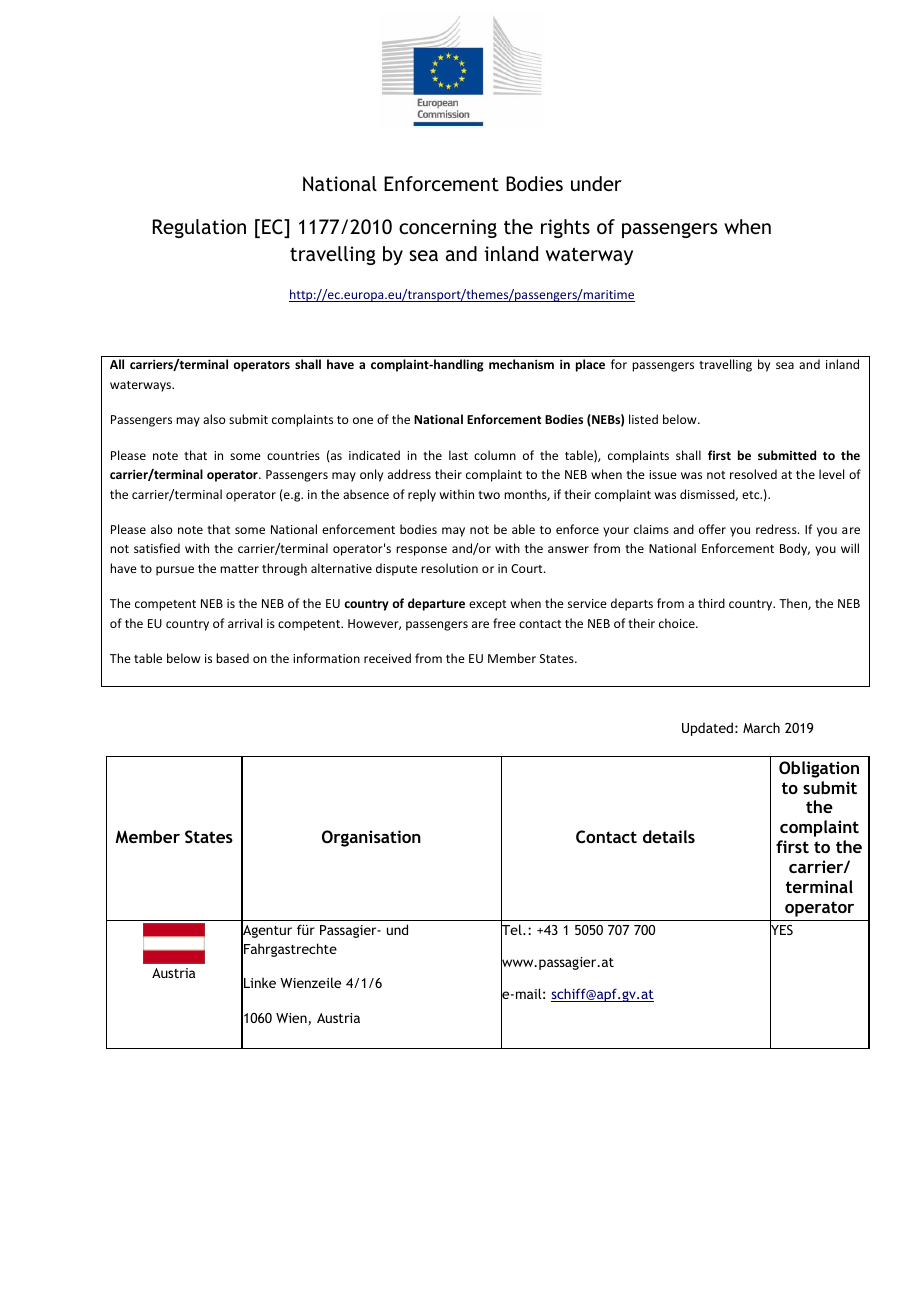 This page has height=1308, width=924. What do you see at coordinates (596, 183) in the page?
I see `under` at bounding box center [596, 183].
